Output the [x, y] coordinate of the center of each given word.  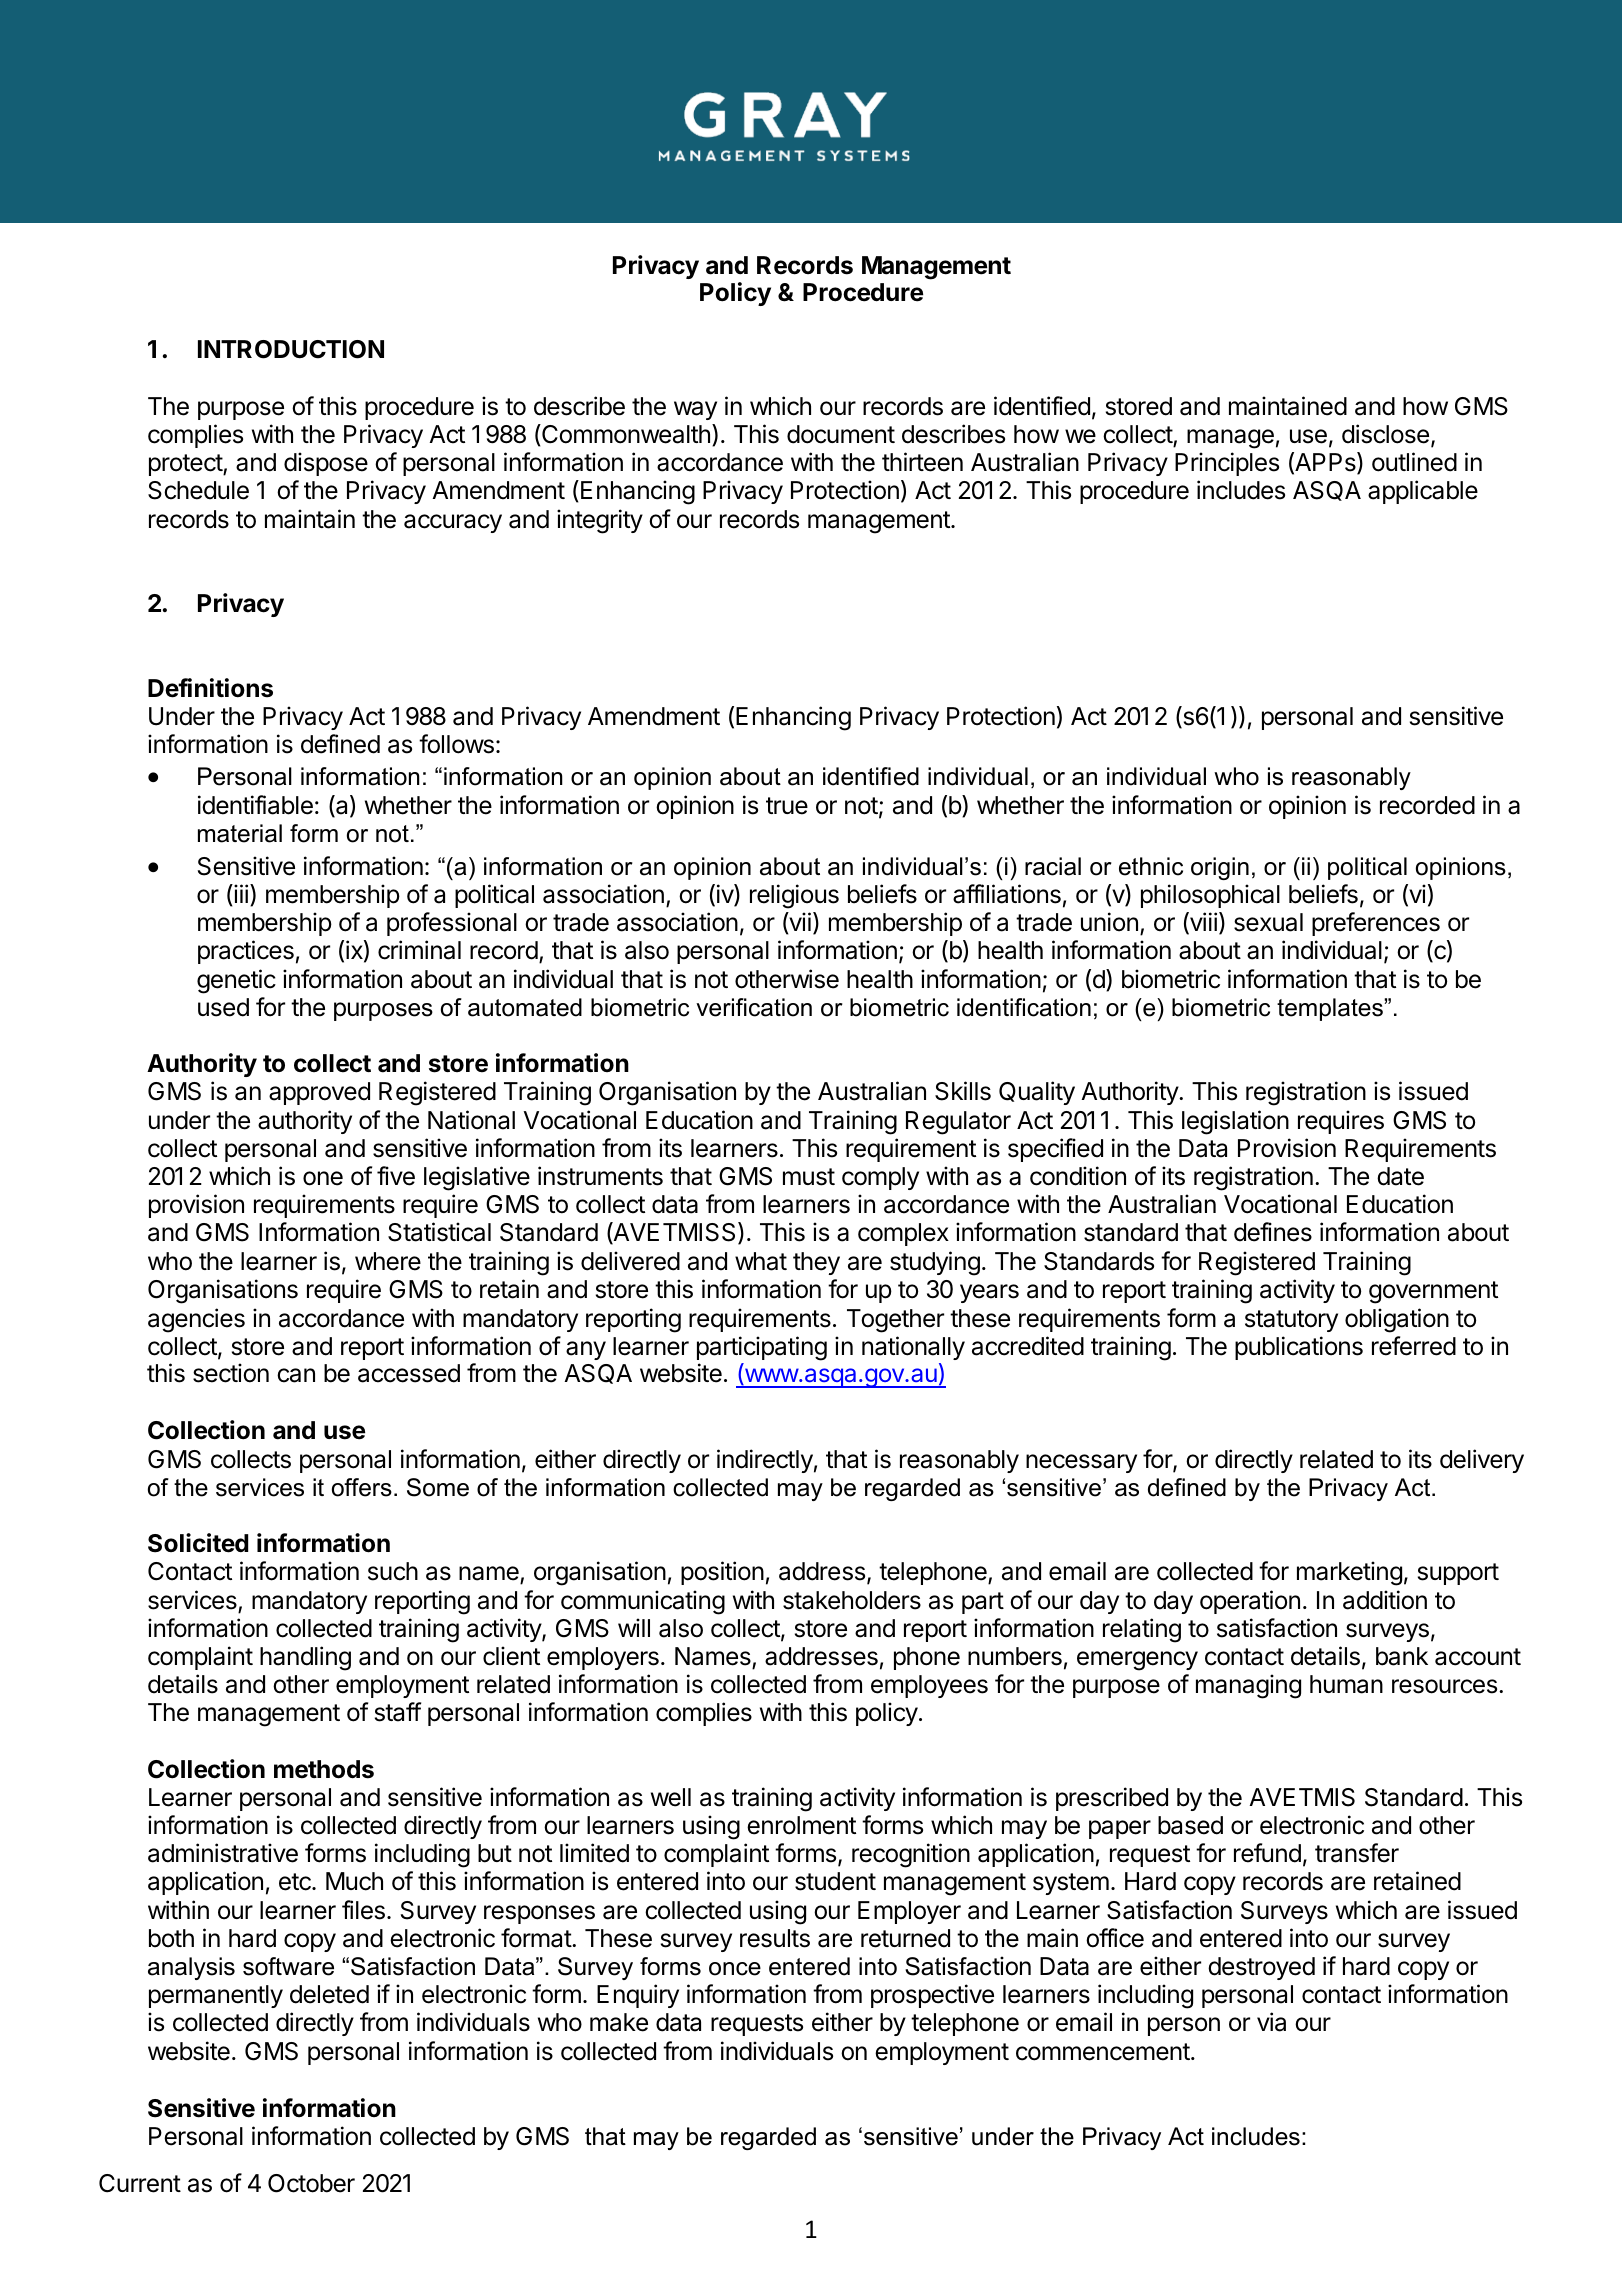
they [816, 1263]
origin [1220, 868]
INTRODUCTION [291, 349]
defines [1273, 1232]
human [1346, 1684]
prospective [932, 1996]
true [787, 806]
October [311, 2183]
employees [929, 1686]
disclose [1385, 434]
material [240, 833]
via [1271, 2022]
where [388, 1261]
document [841, 434]
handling [305, 1658]
